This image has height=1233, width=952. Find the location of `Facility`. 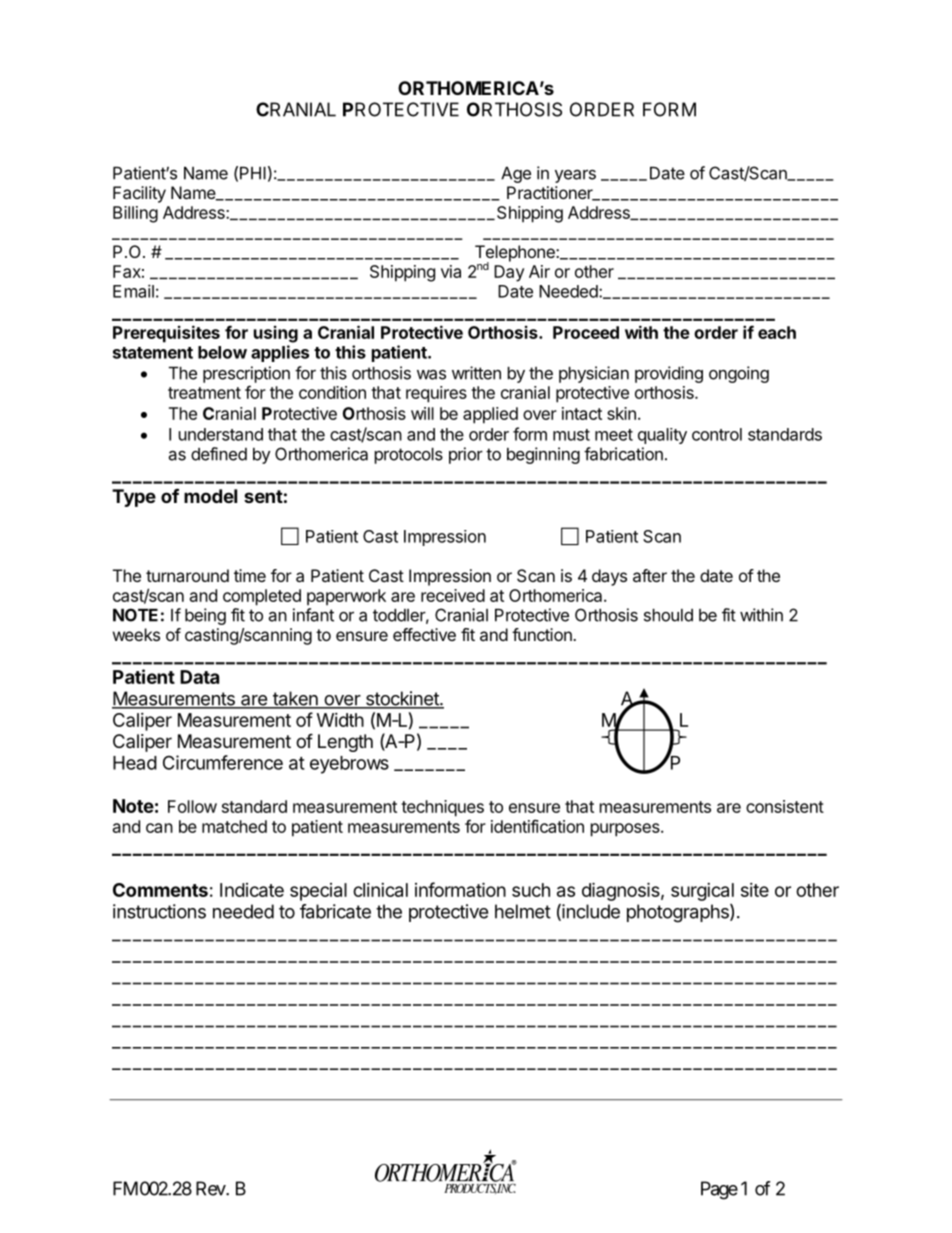

Facility is located at coordinates (139, 194).
